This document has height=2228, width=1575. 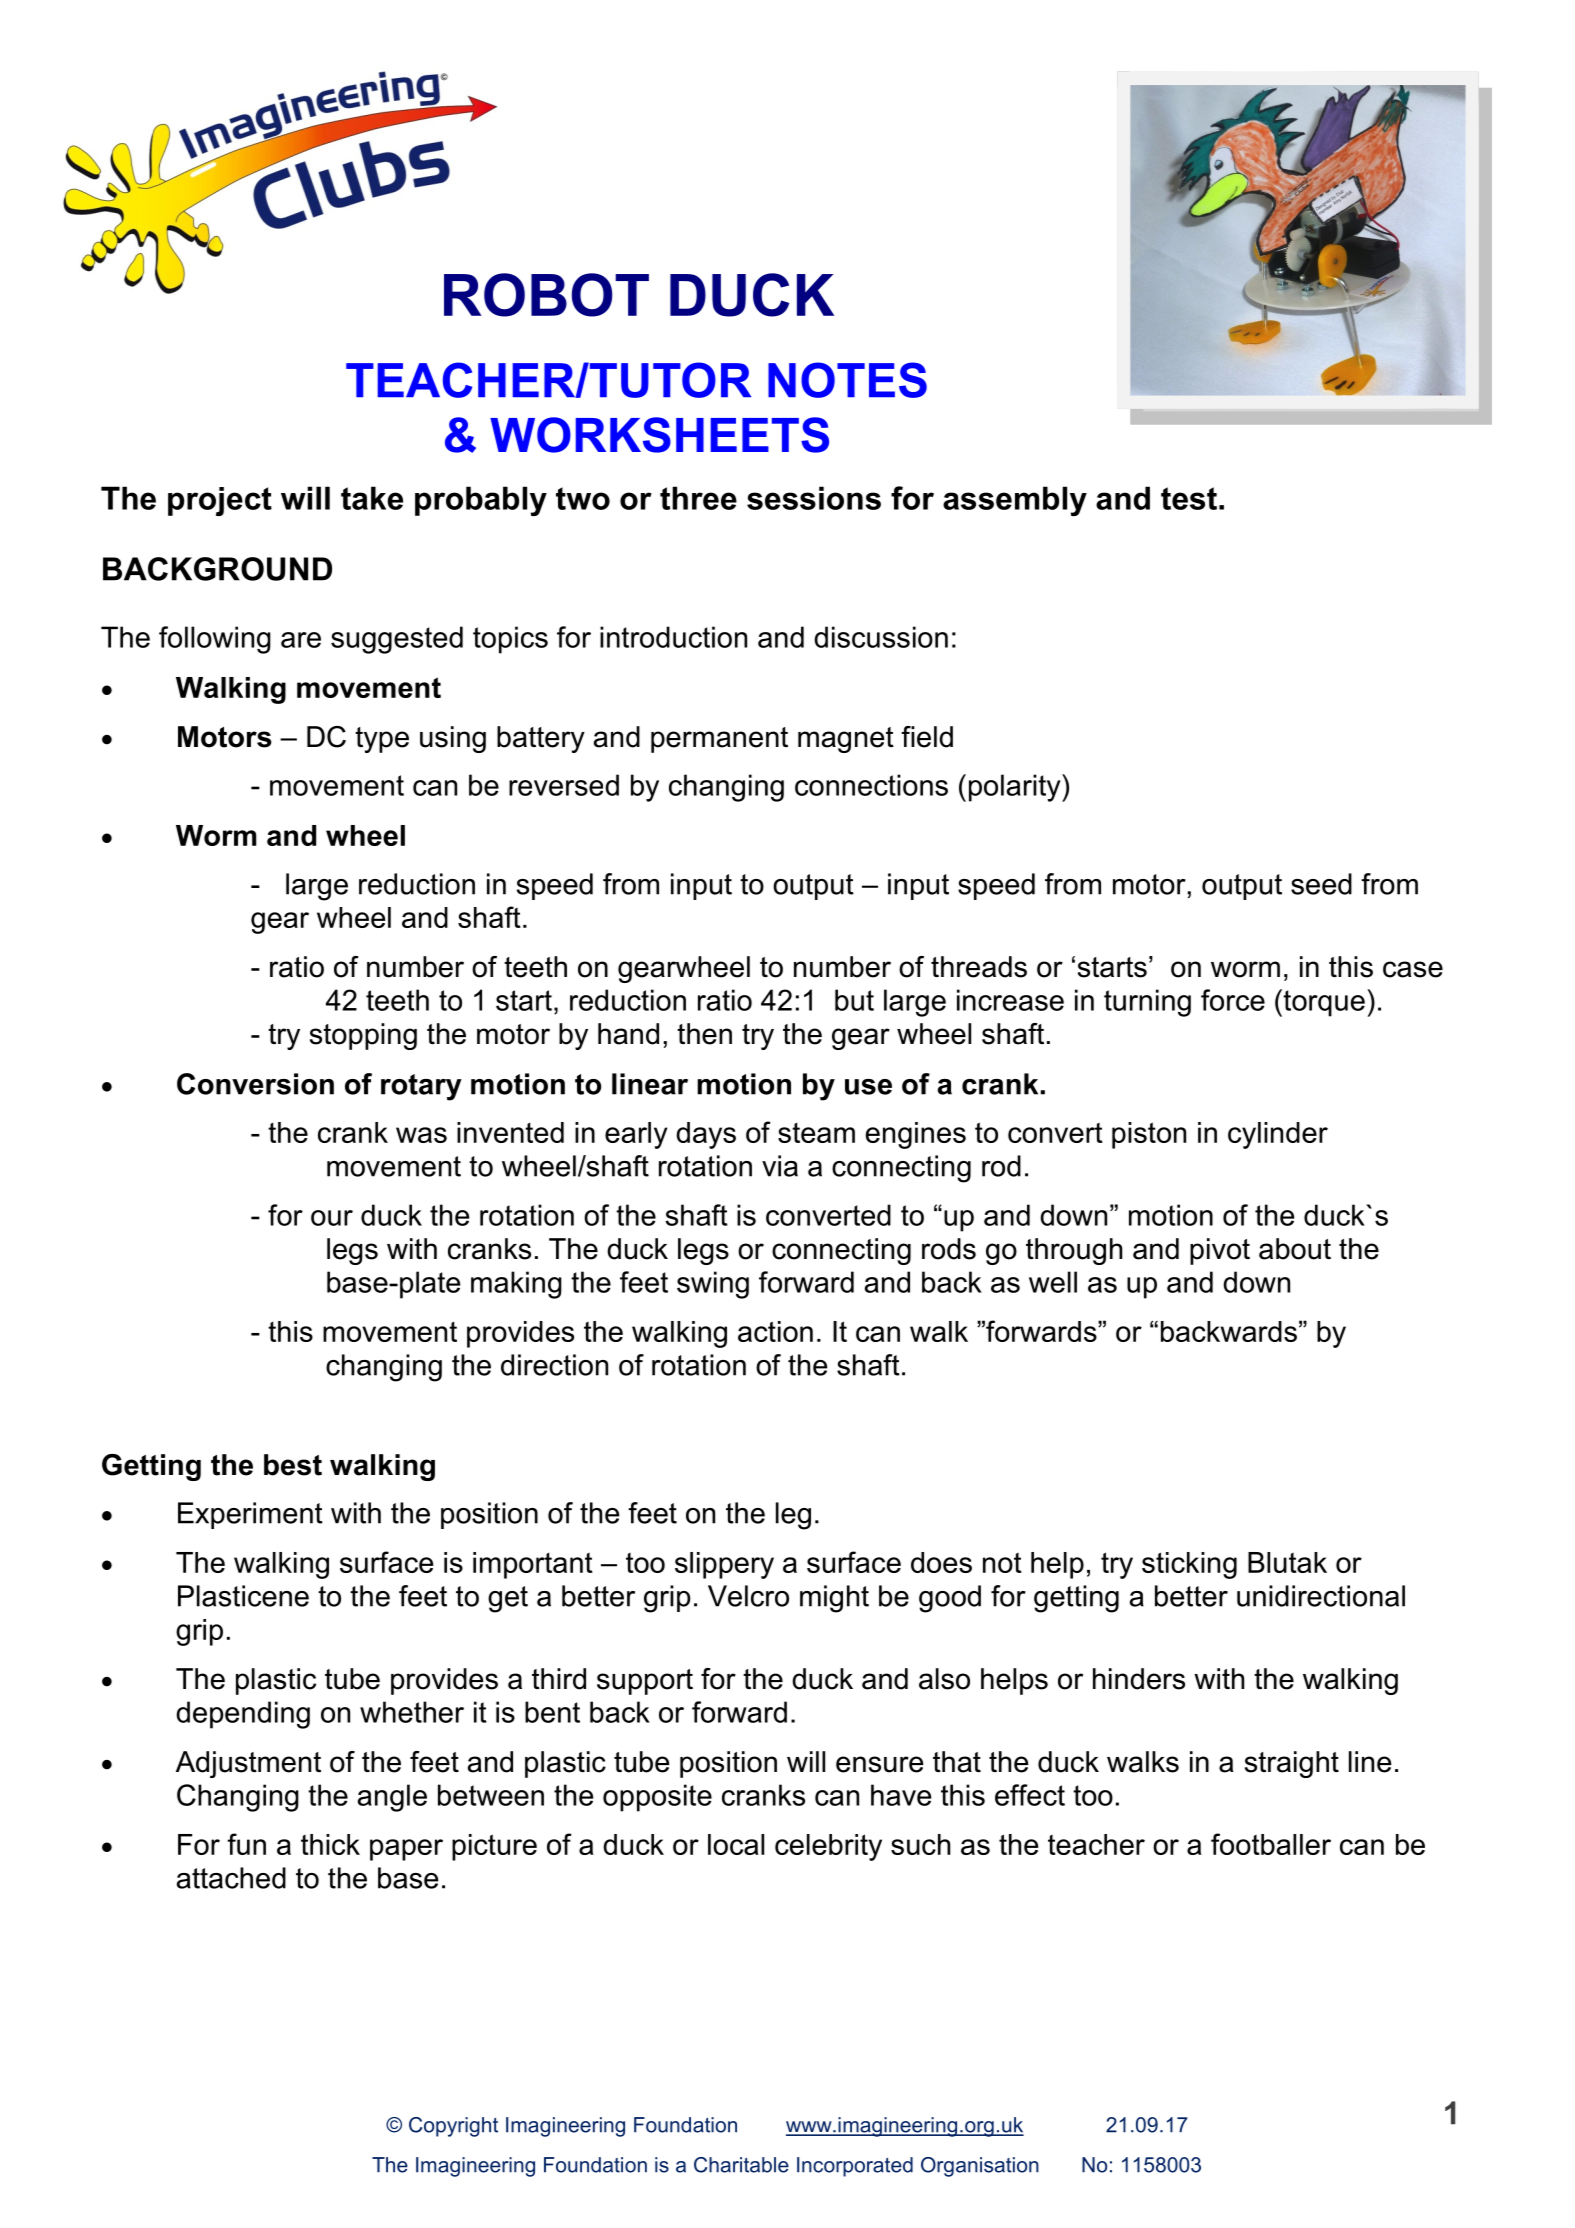 I want to click on our, so click(x=332, y=1218).
